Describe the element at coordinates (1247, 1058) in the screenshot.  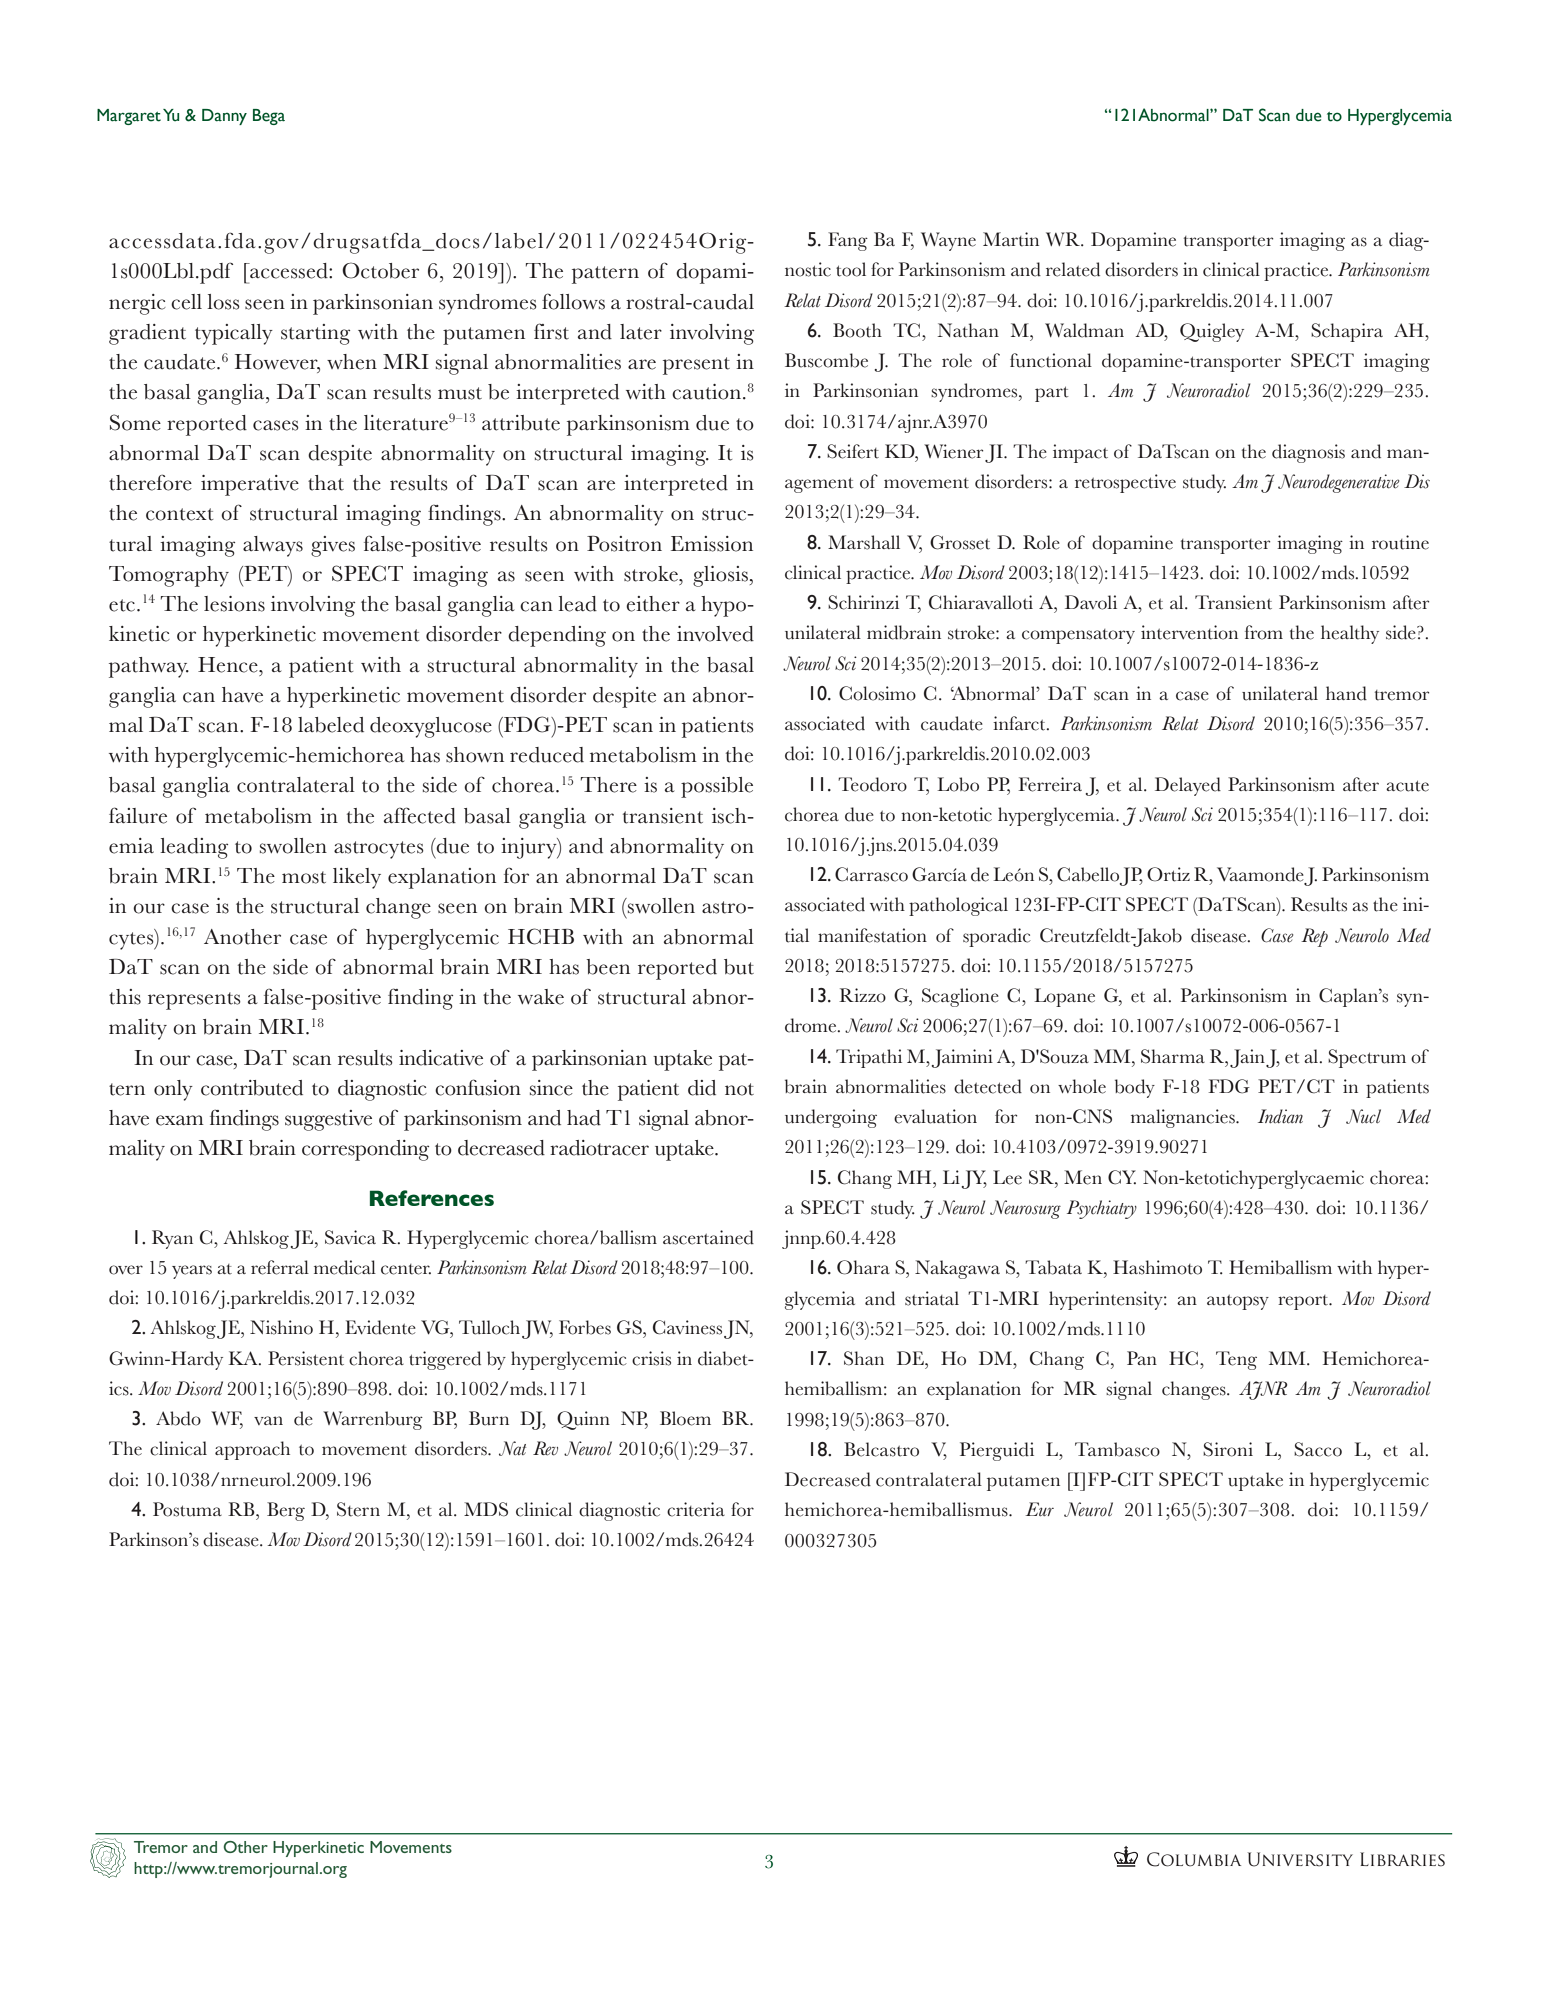
I see `Jain` at that location.
